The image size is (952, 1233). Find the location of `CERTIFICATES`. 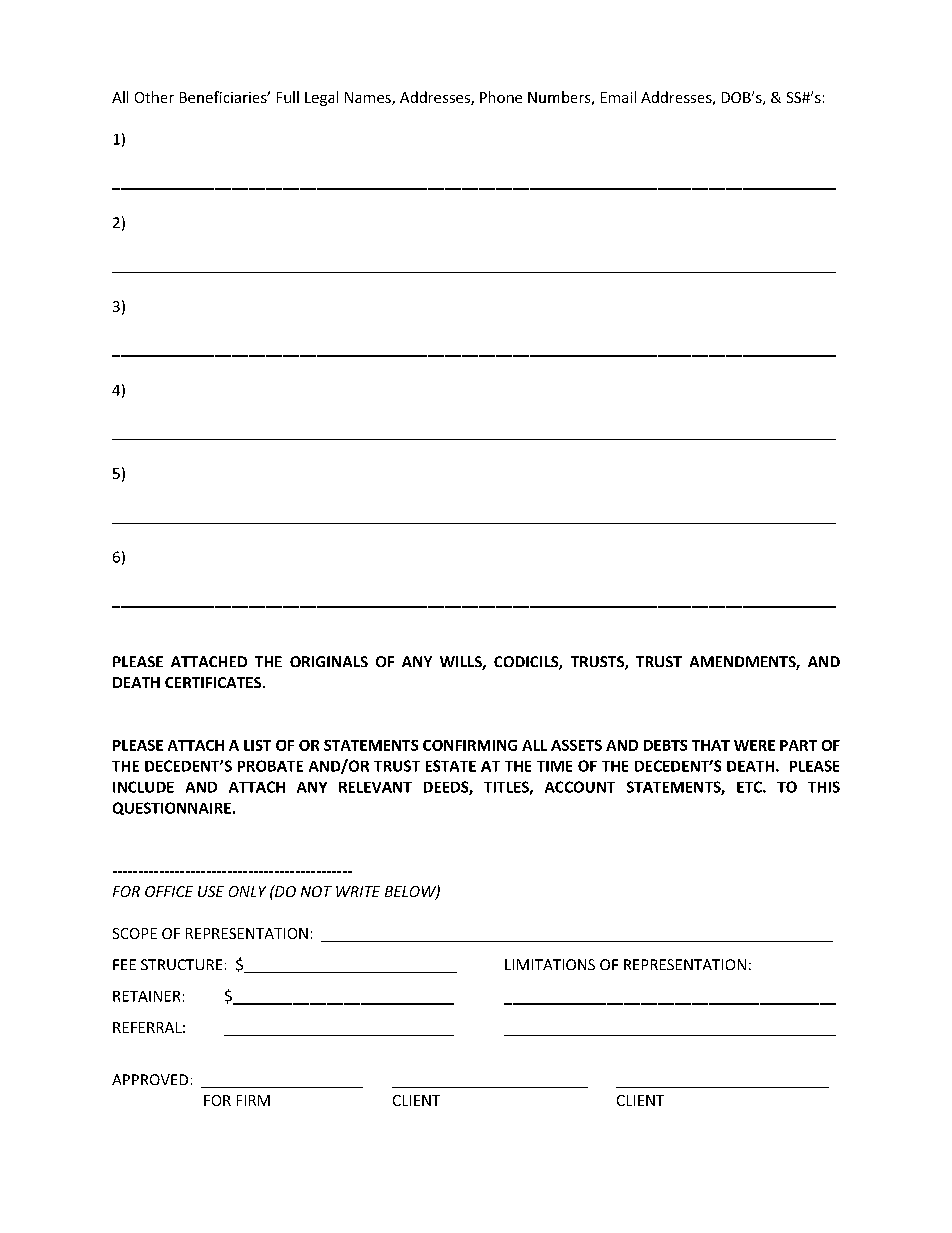

CERTIFICATES is located at coordinates (214, 682).
